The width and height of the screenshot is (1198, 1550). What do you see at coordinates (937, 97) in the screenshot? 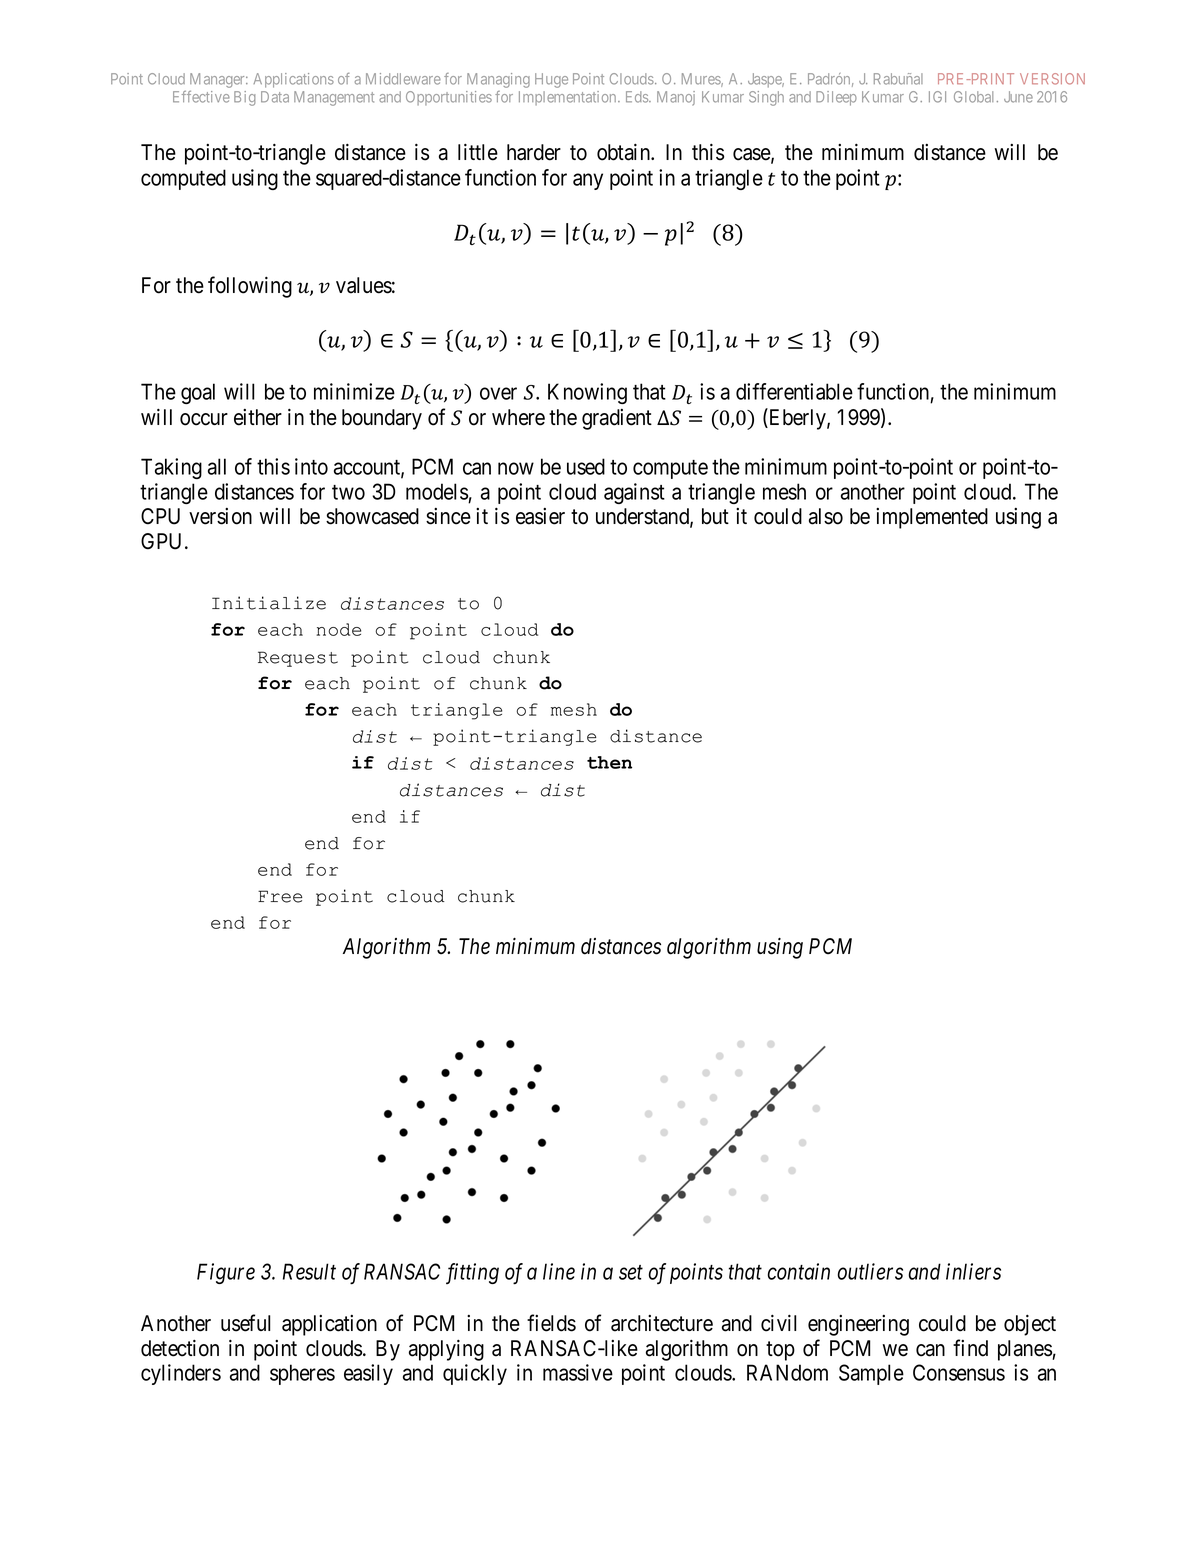
I see `IGI` at bounding box center [937, 97].
